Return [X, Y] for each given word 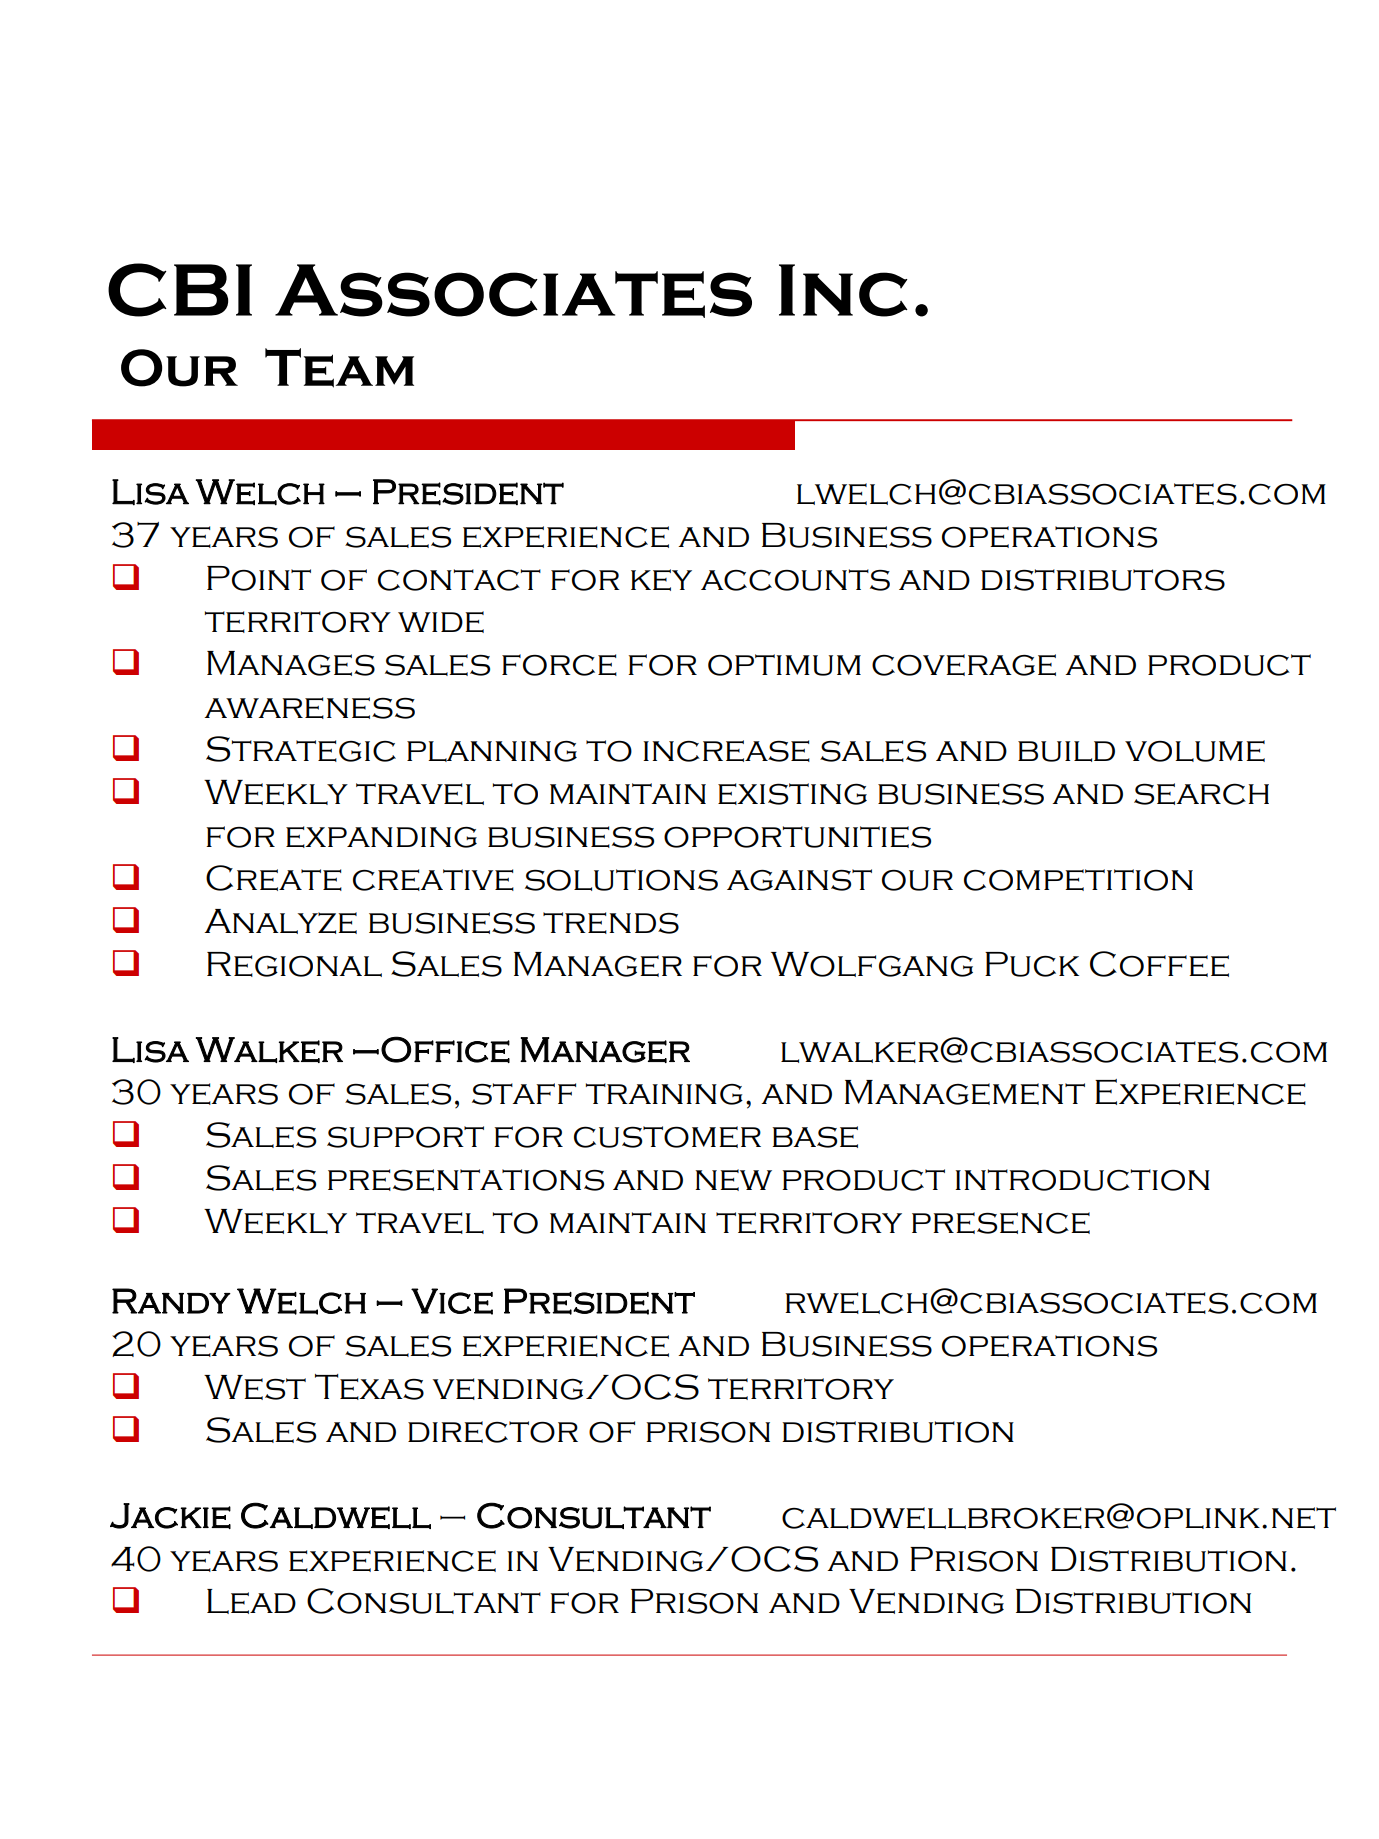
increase [726, 751]
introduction [1082, 1180]
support [405, 1137]
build [1066, 751]
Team [339, 368]
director [493, 1432]
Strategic [301, 749]
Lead [251, 1601]
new [733, 1180]
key [661, 580]
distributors [1103, 580]
